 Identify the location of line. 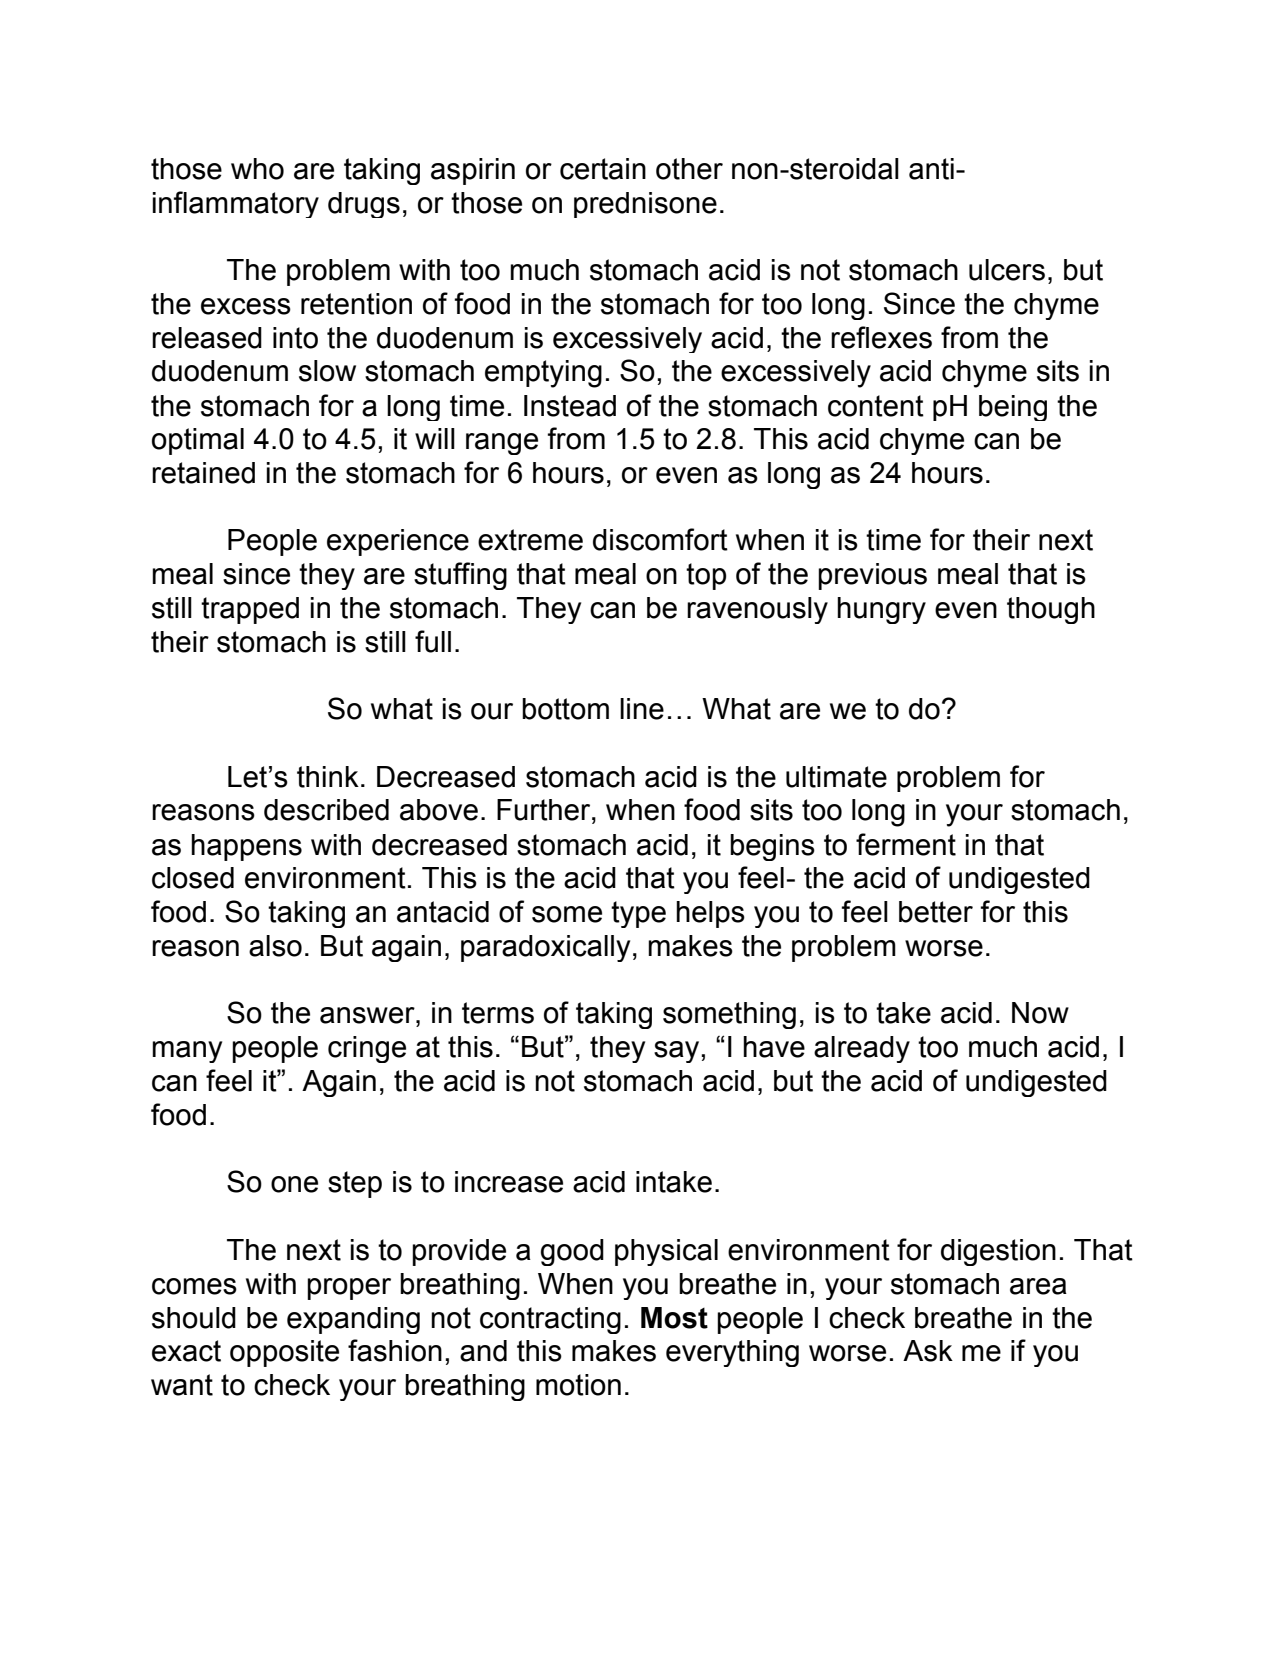
(642, 709).
